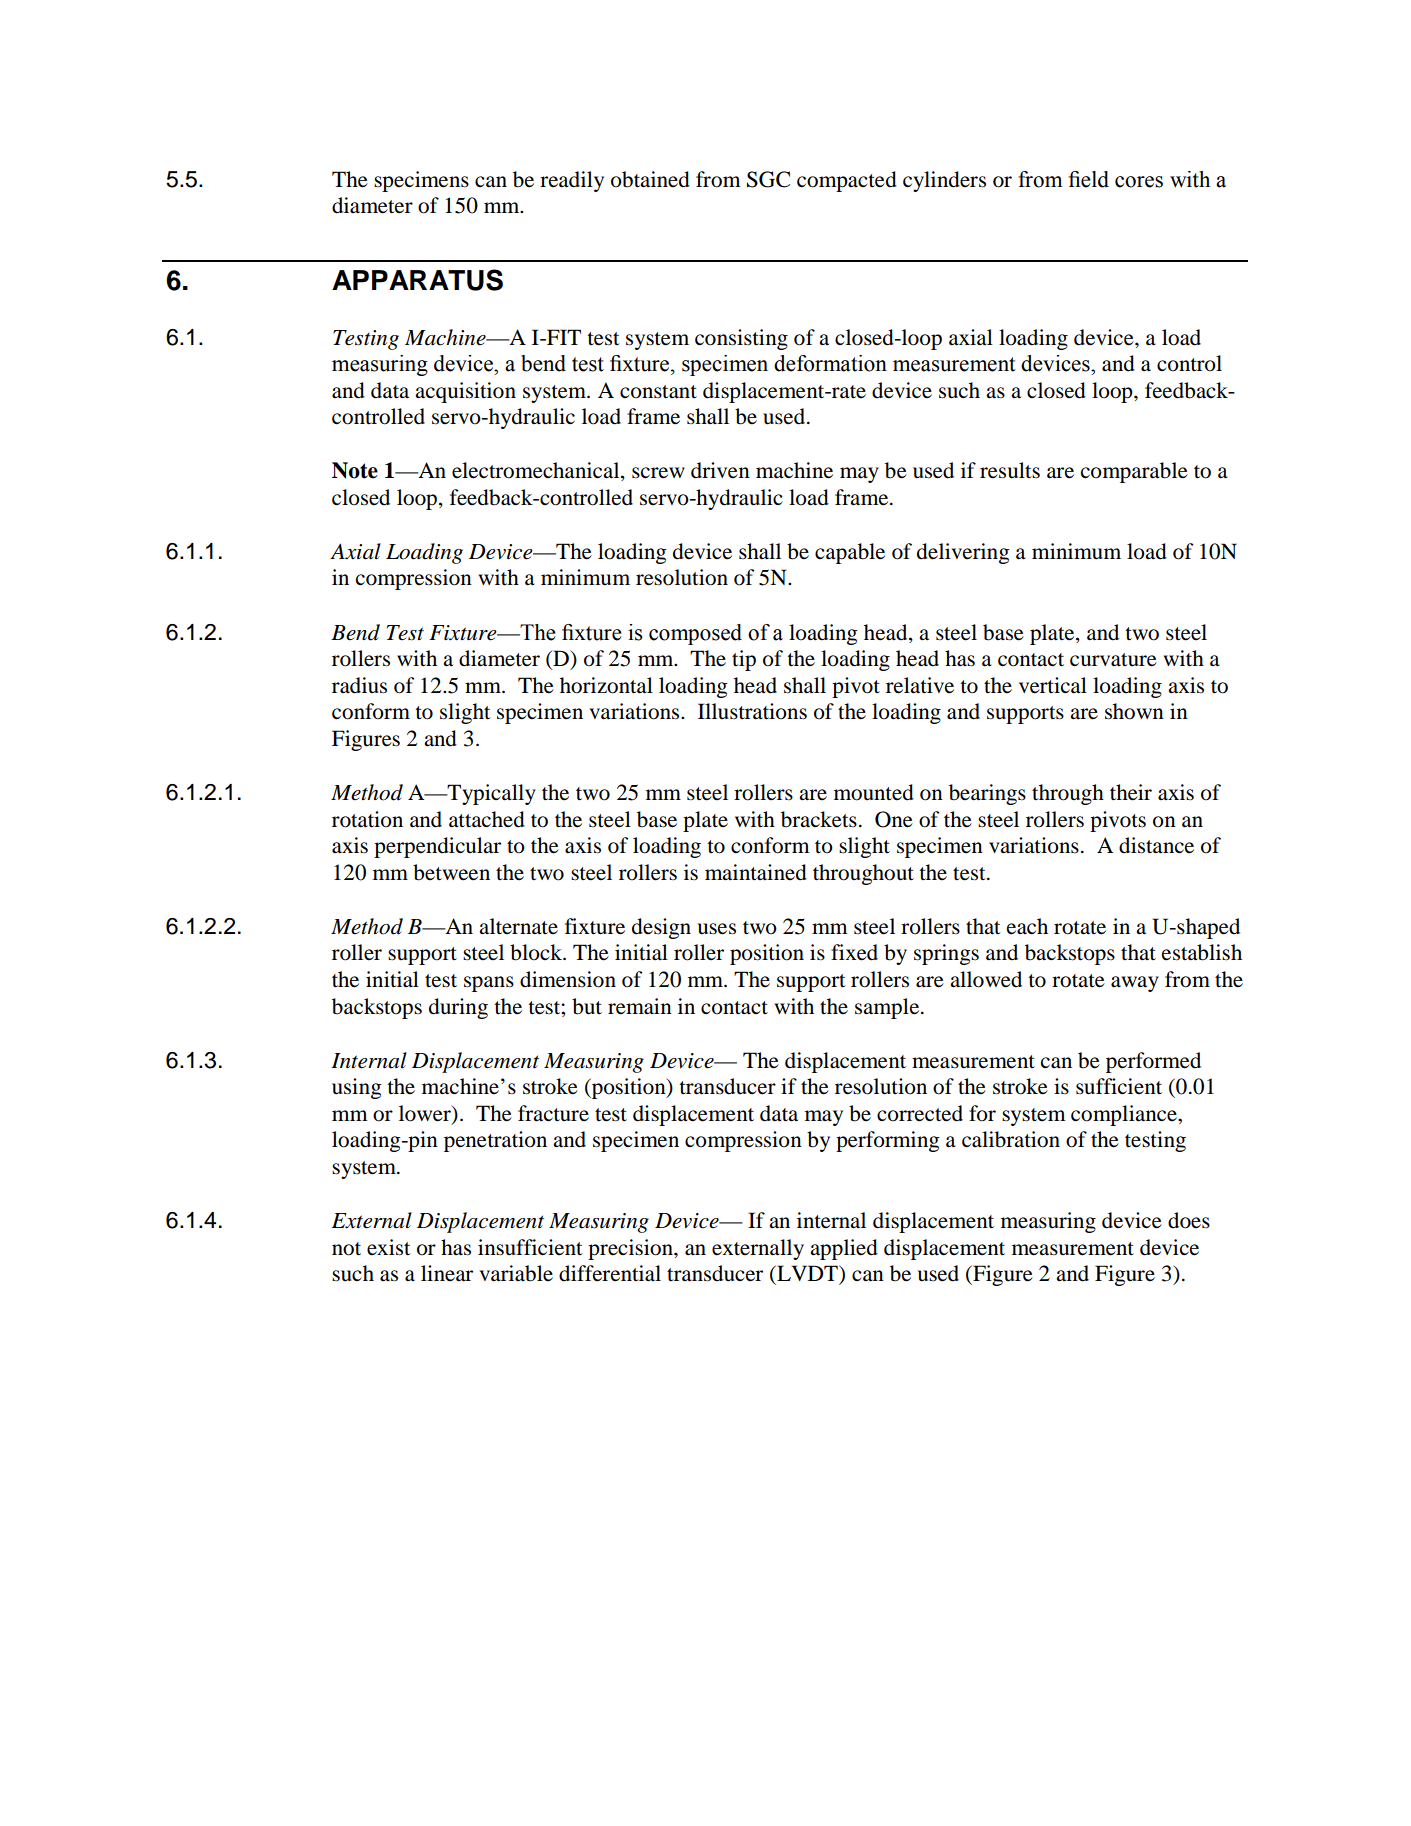 The height and width of the screenshot is (1826, 1411). Describe the element at coordinates (756, 872) in the screenshot. I see `maintained` at that location.
